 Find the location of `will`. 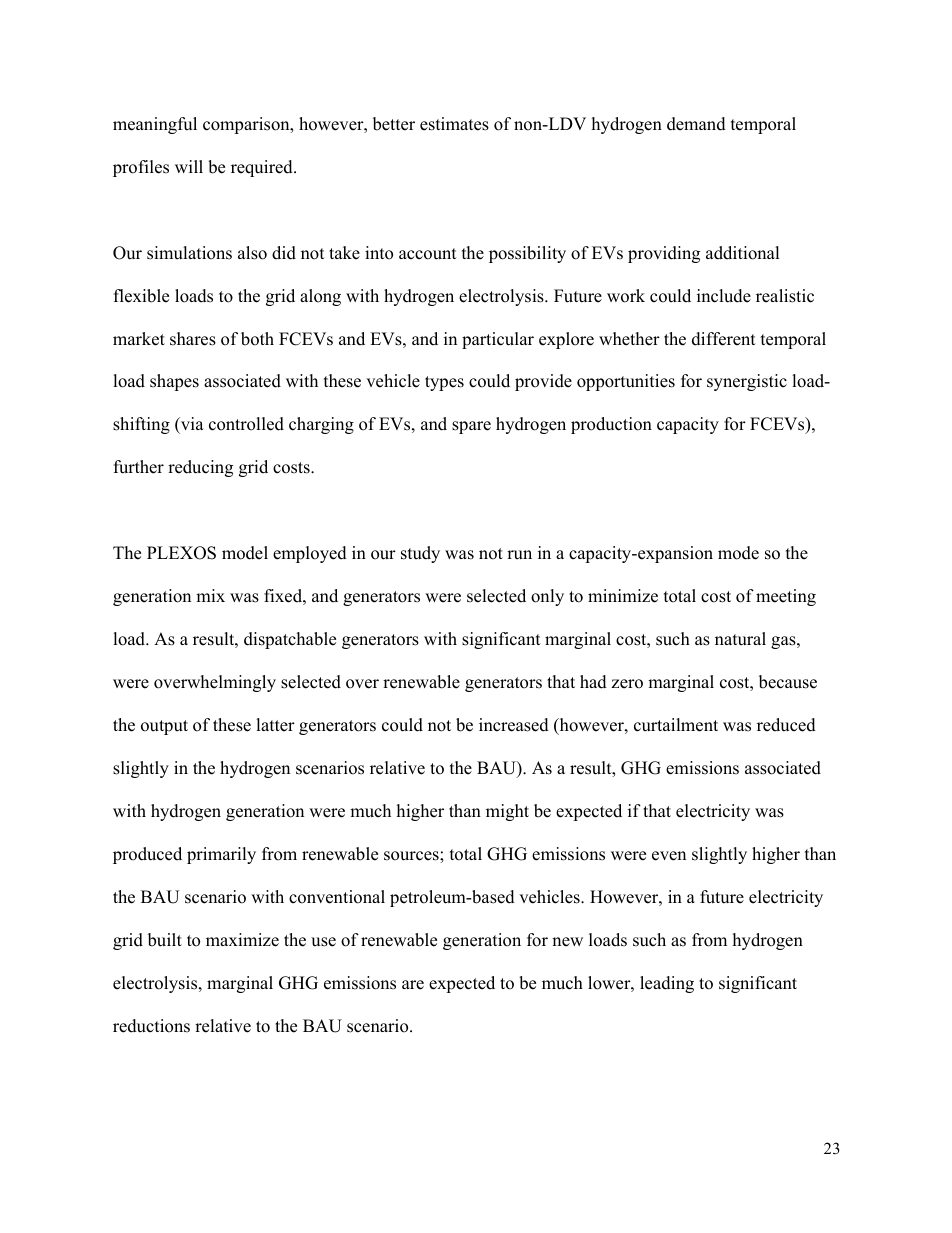

will is located at coordinates (189, 166).
